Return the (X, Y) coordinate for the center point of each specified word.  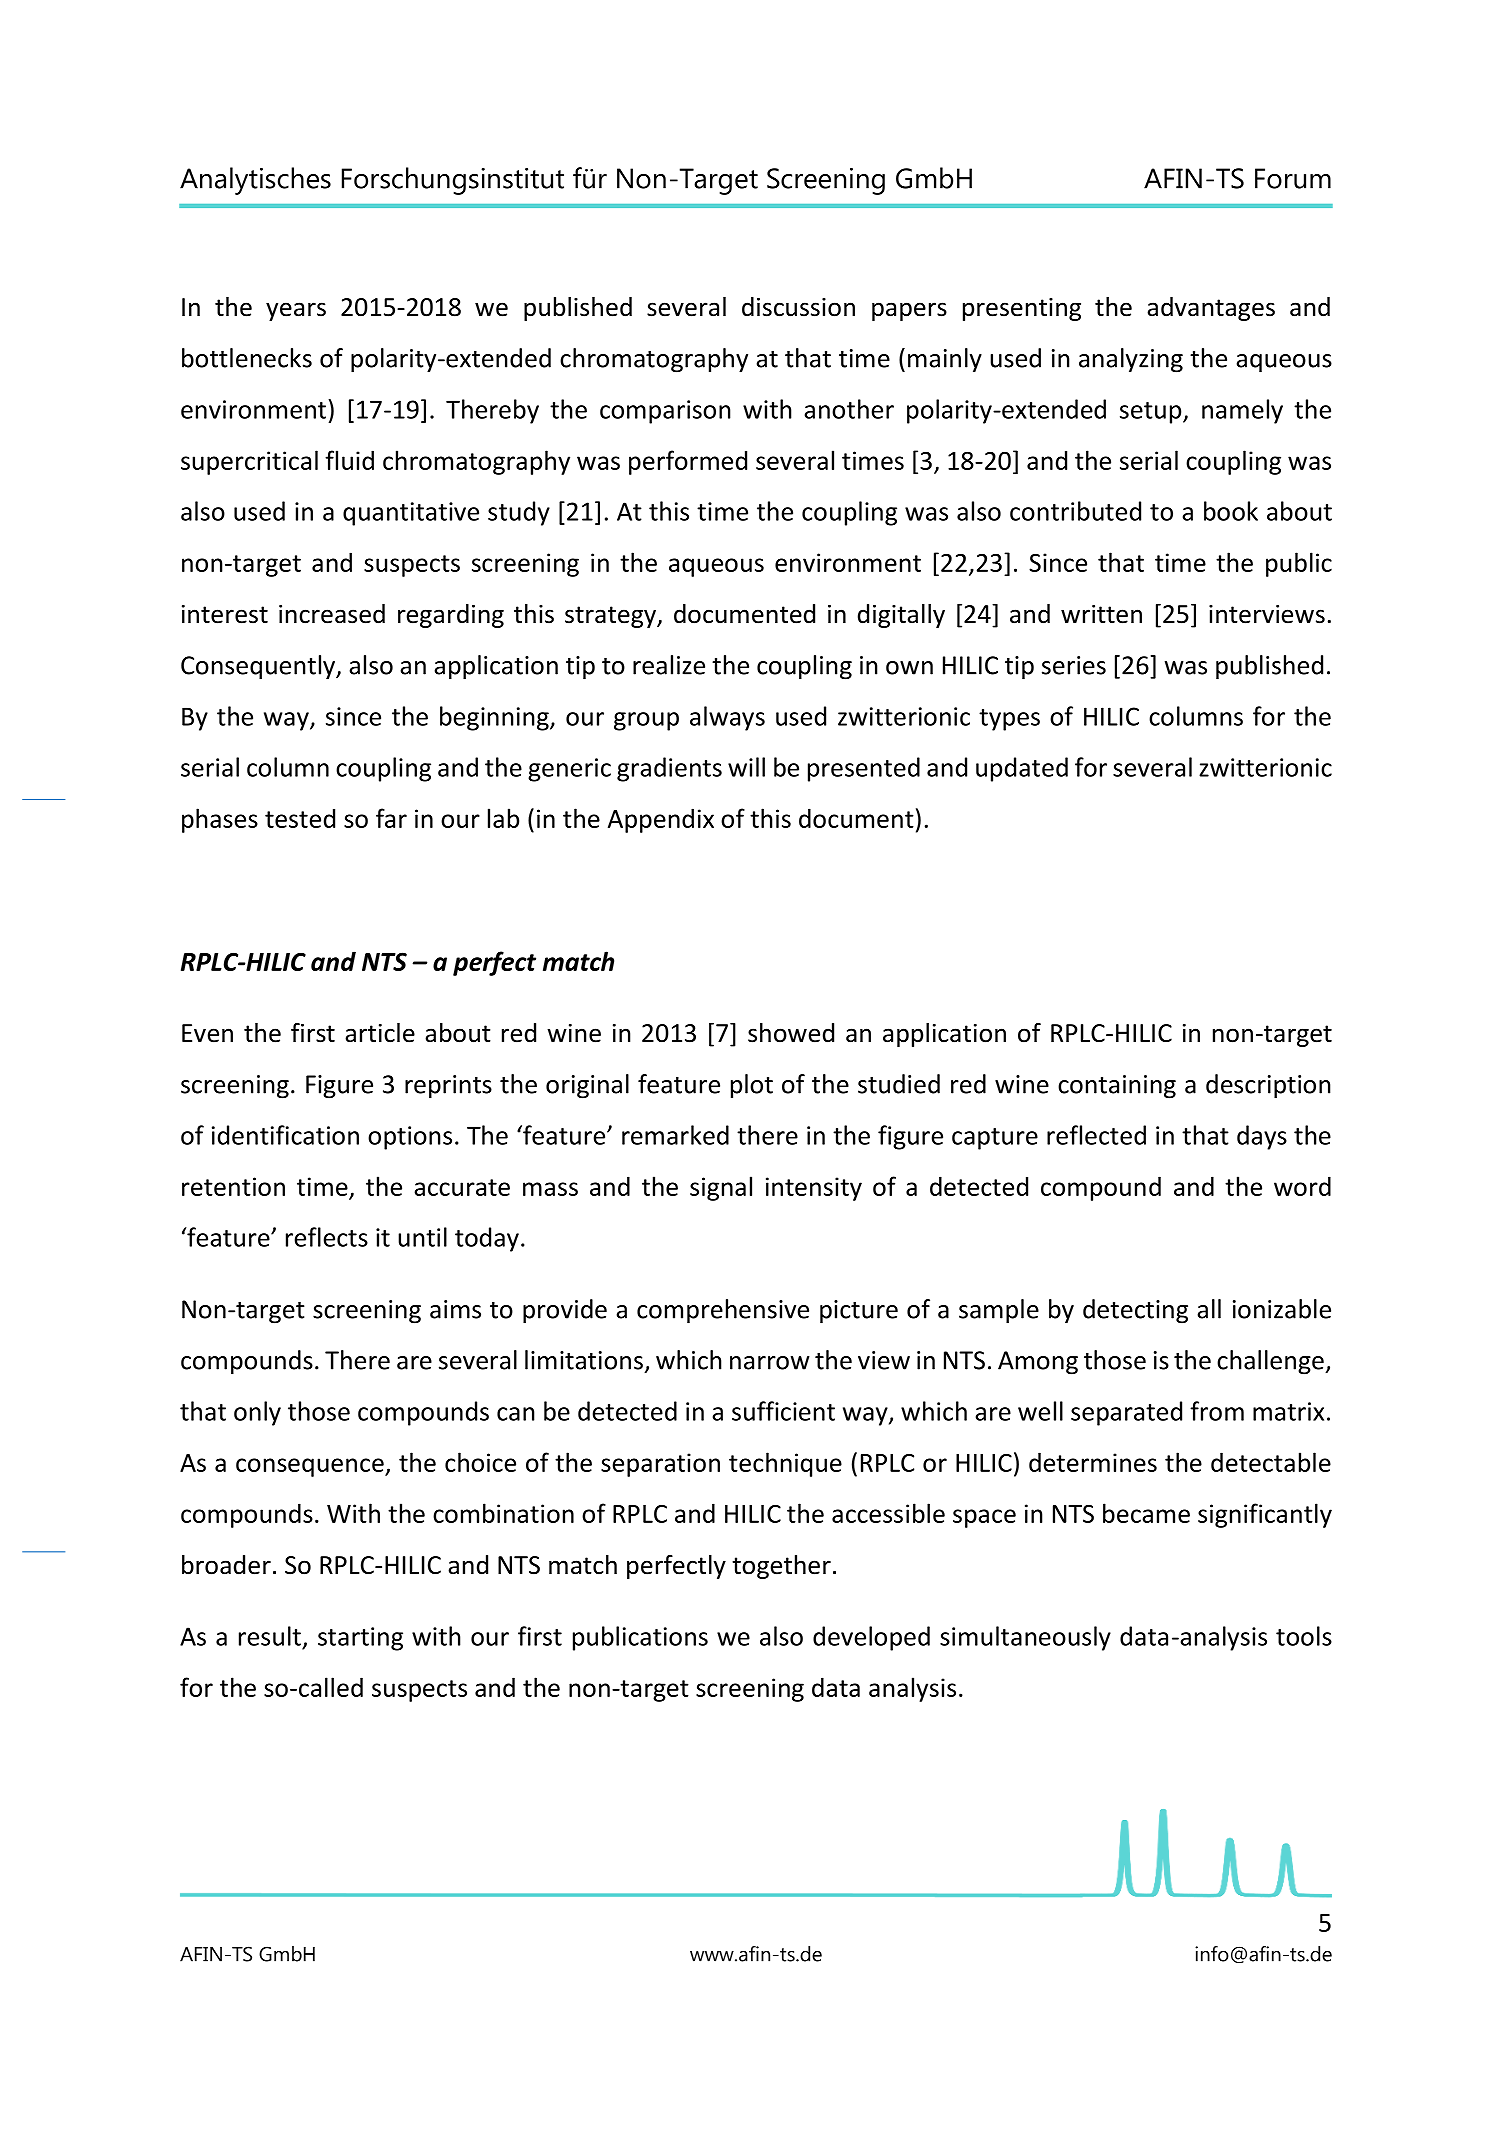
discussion (798, 307)
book (1231, 511)
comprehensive (723, 1311)
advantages (1211, 309)
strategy (611, 617)
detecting (1135, 1311)
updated (1022, 769)
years (296, 311)
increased (332, 614)
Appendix (661, 820)
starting (360, 1639)
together (781, 1567)
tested (300, 818)
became (1146, 1513)
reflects (327, 1237)
